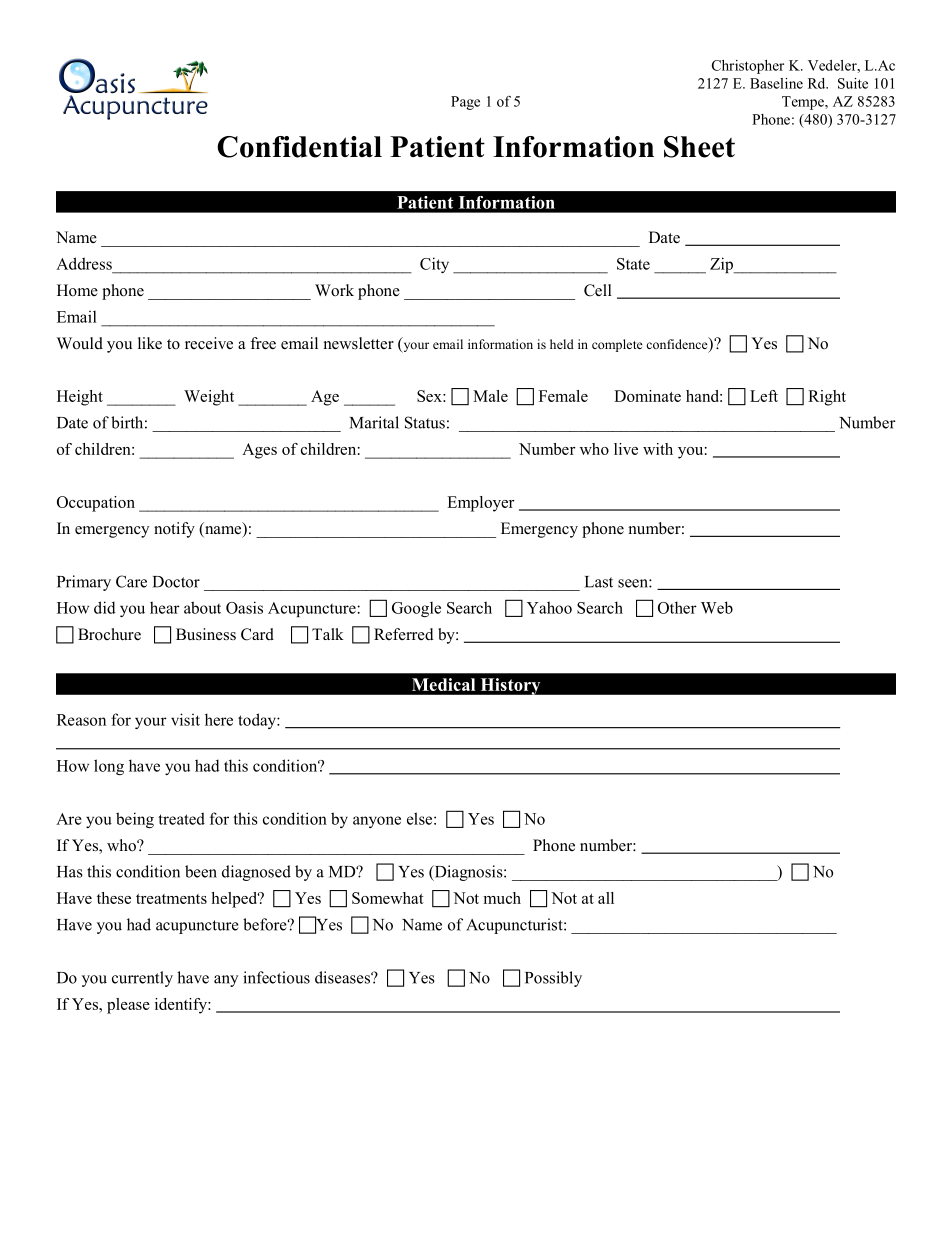 The width and height of the page is (952, 1233). What do you see at coordinates (764, 396) in the page?
I see `Left` at bounding box center [764, 396].
